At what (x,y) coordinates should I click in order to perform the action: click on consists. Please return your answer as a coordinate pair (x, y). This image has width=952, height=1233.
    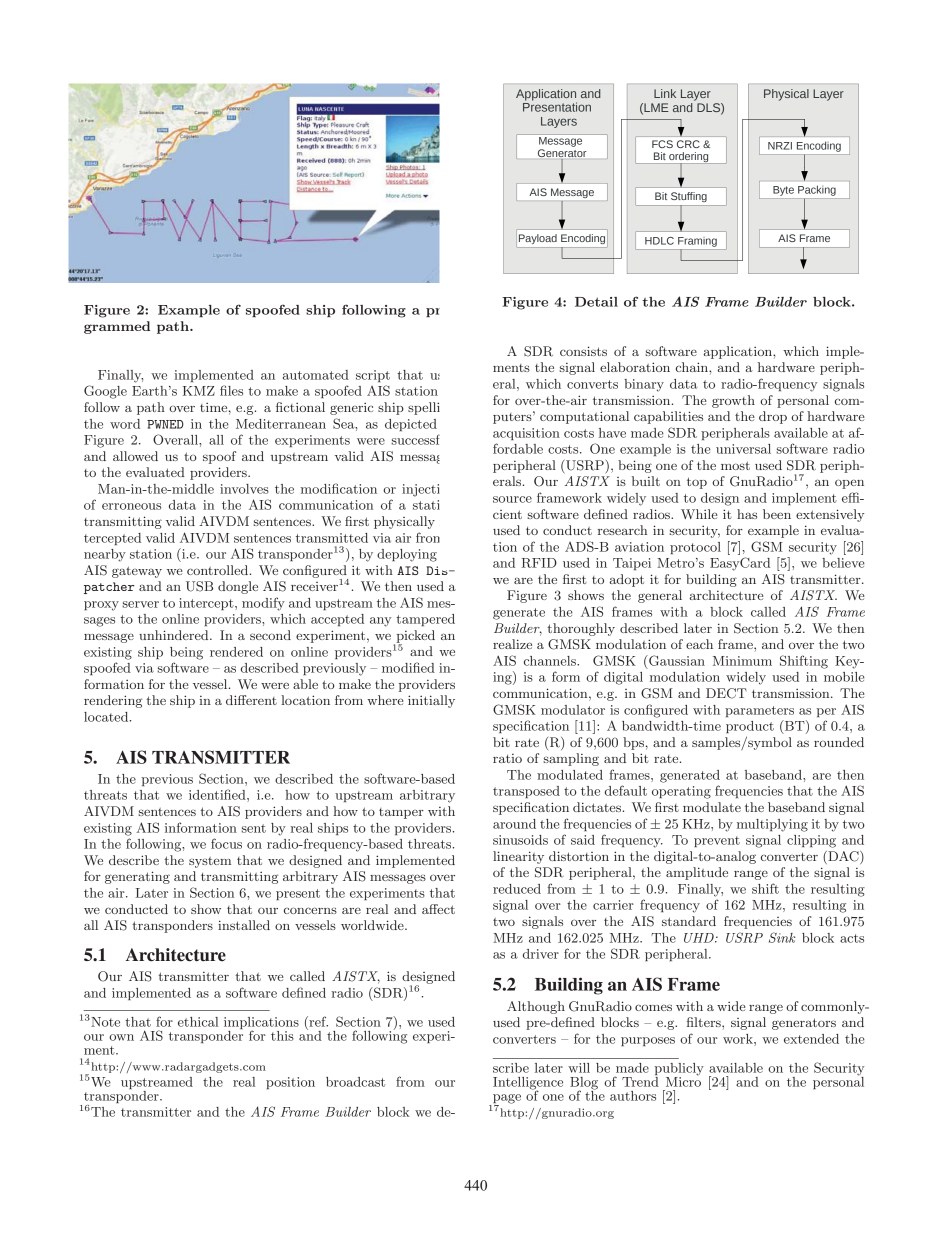
    Looking at the image, I should click on (583, 351).
